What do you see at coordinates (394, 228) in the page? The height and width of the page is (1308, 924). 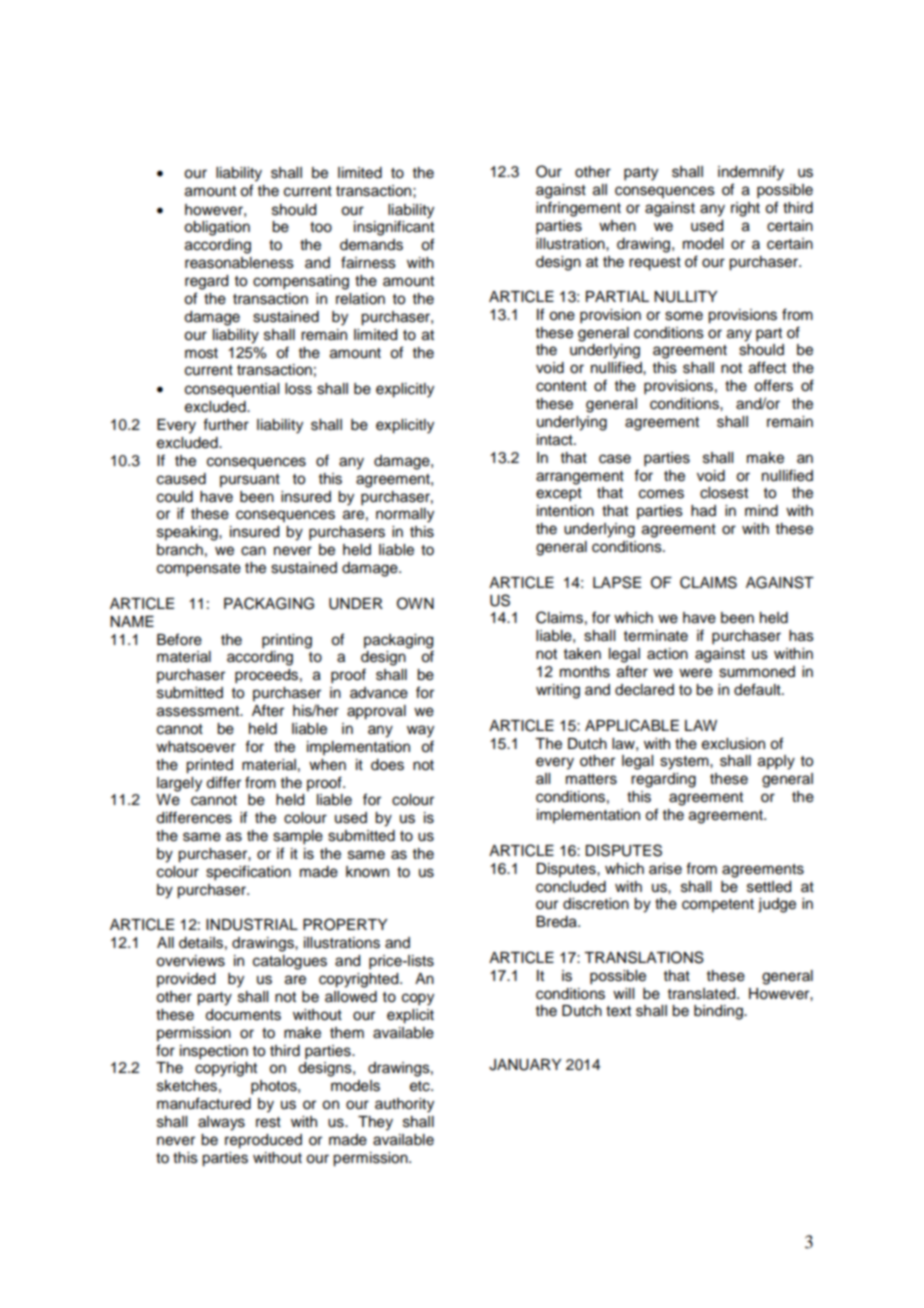 I see `insignificant` at bounding box center [394, 228].
